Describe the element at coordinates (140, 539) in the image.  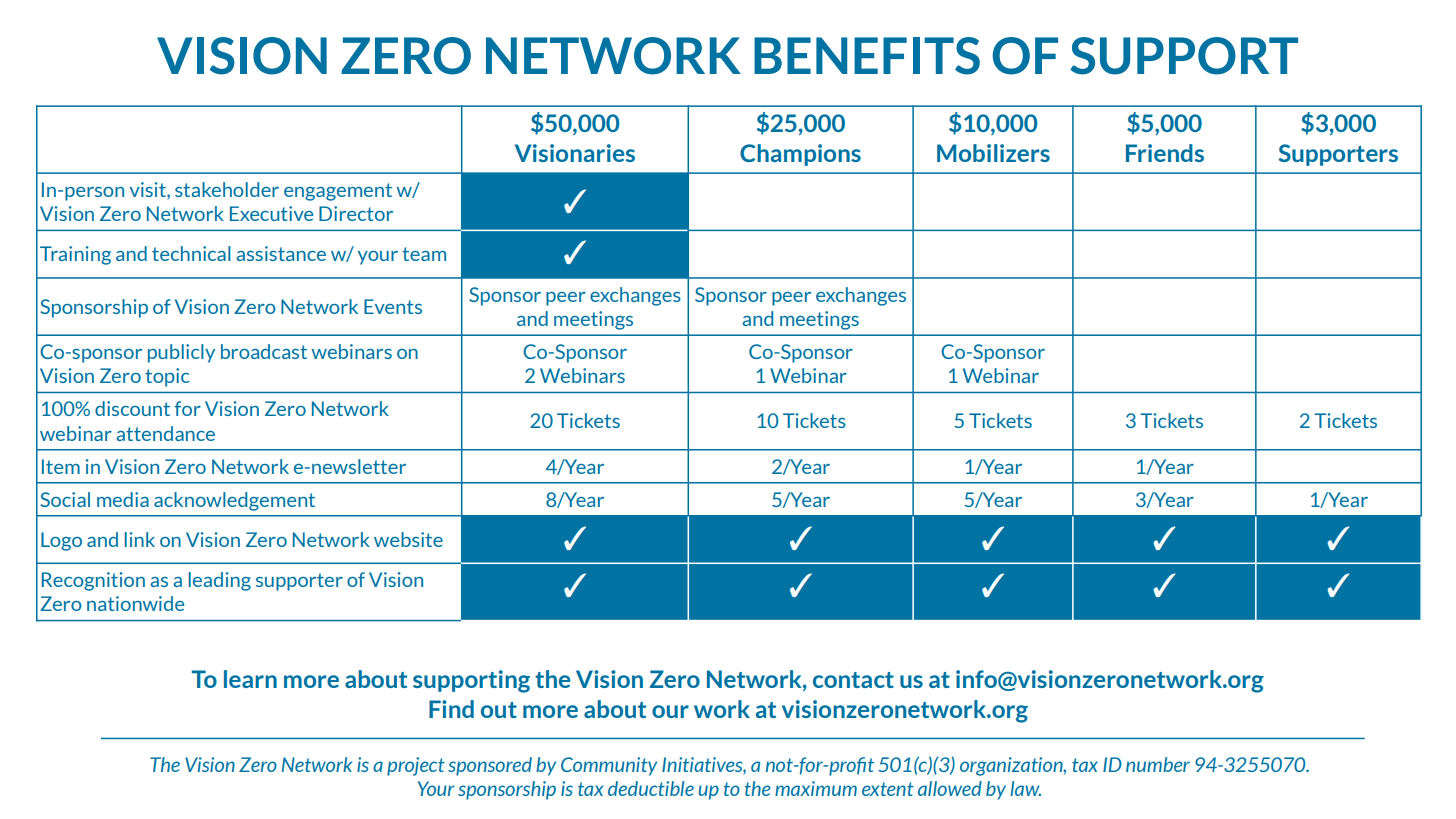
I see `link` at that location.
